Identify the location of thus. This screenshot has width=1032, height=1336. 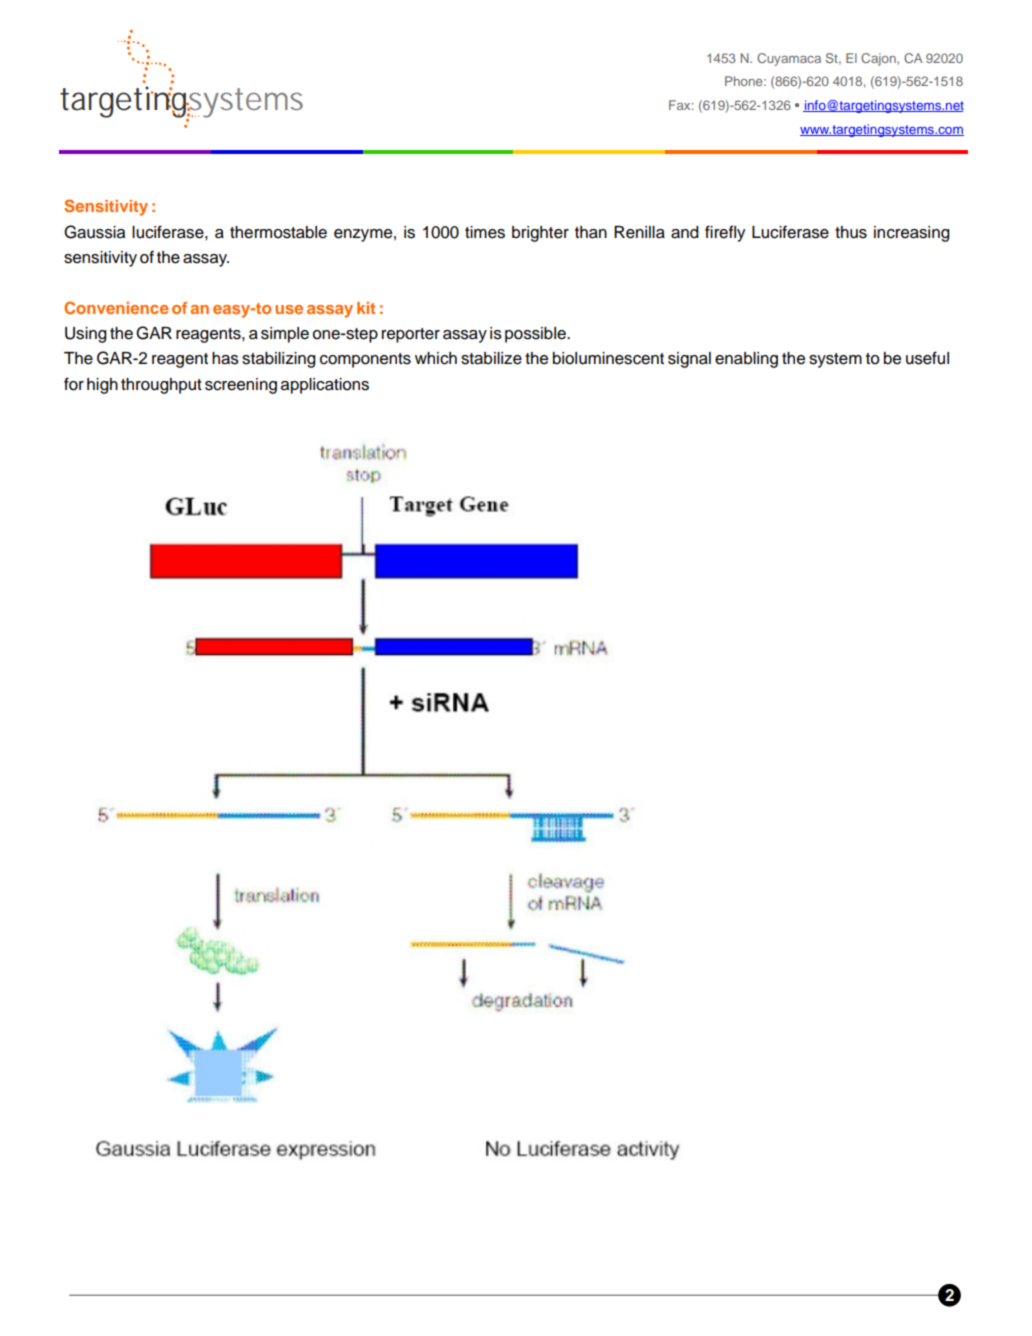
(851, 232).
